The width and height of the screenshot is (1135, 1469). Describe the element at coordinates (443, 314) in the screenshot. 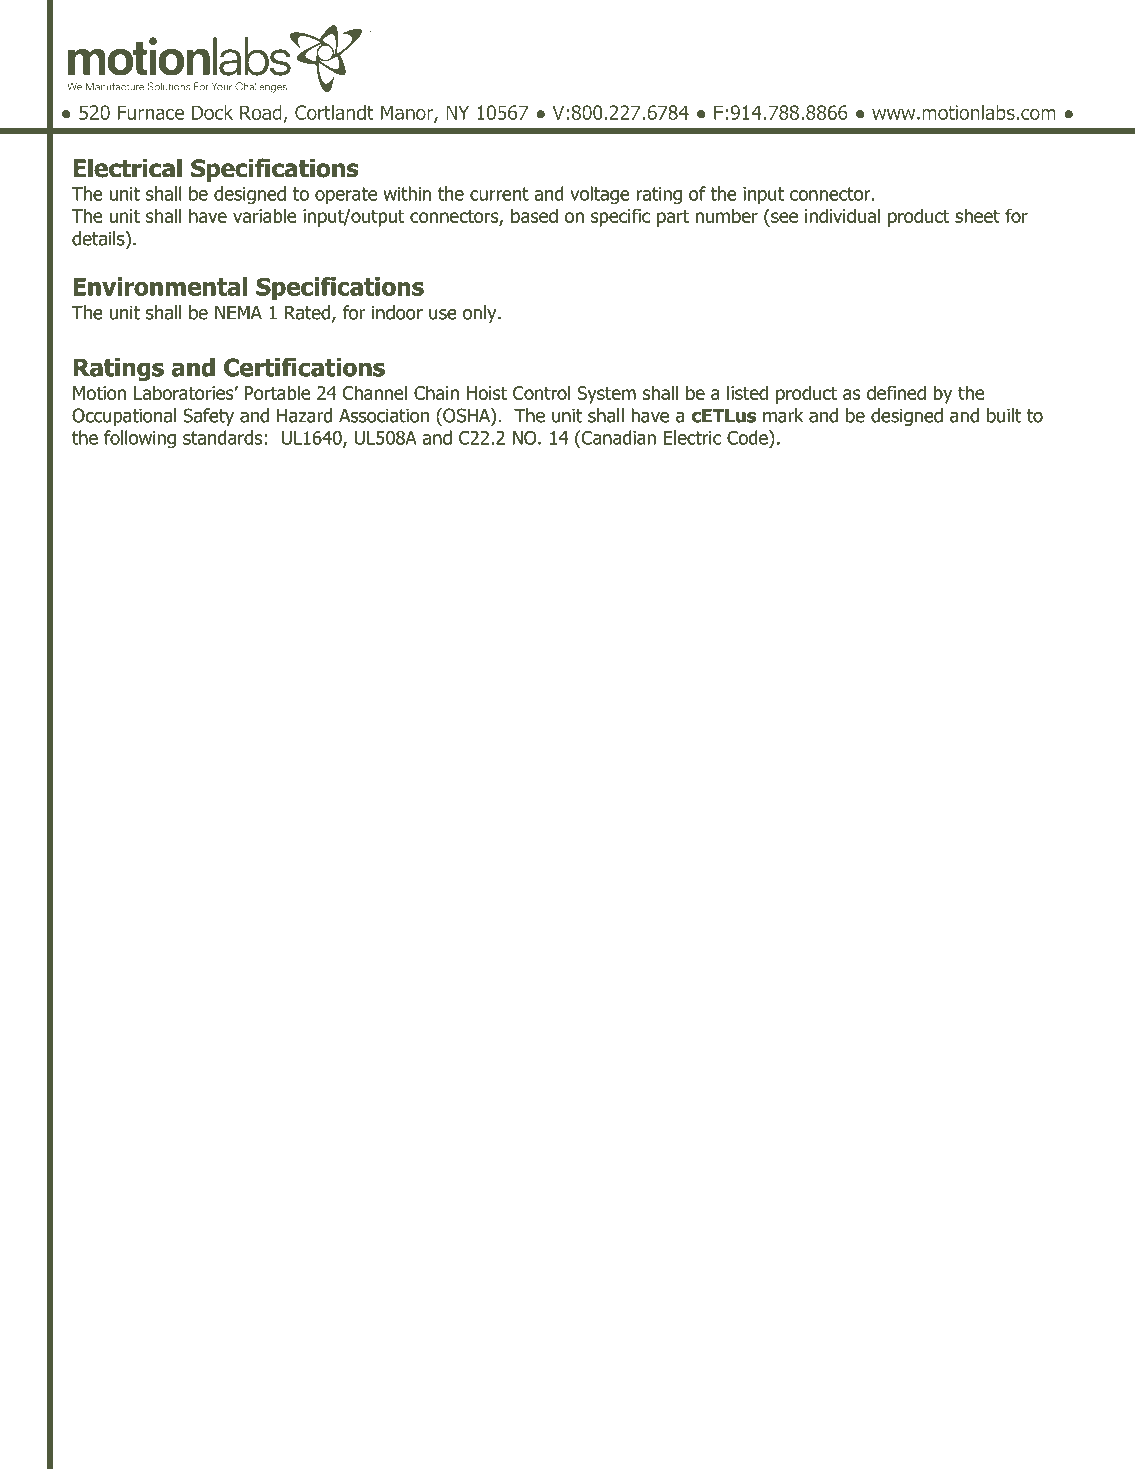

I see `use` at that location.
